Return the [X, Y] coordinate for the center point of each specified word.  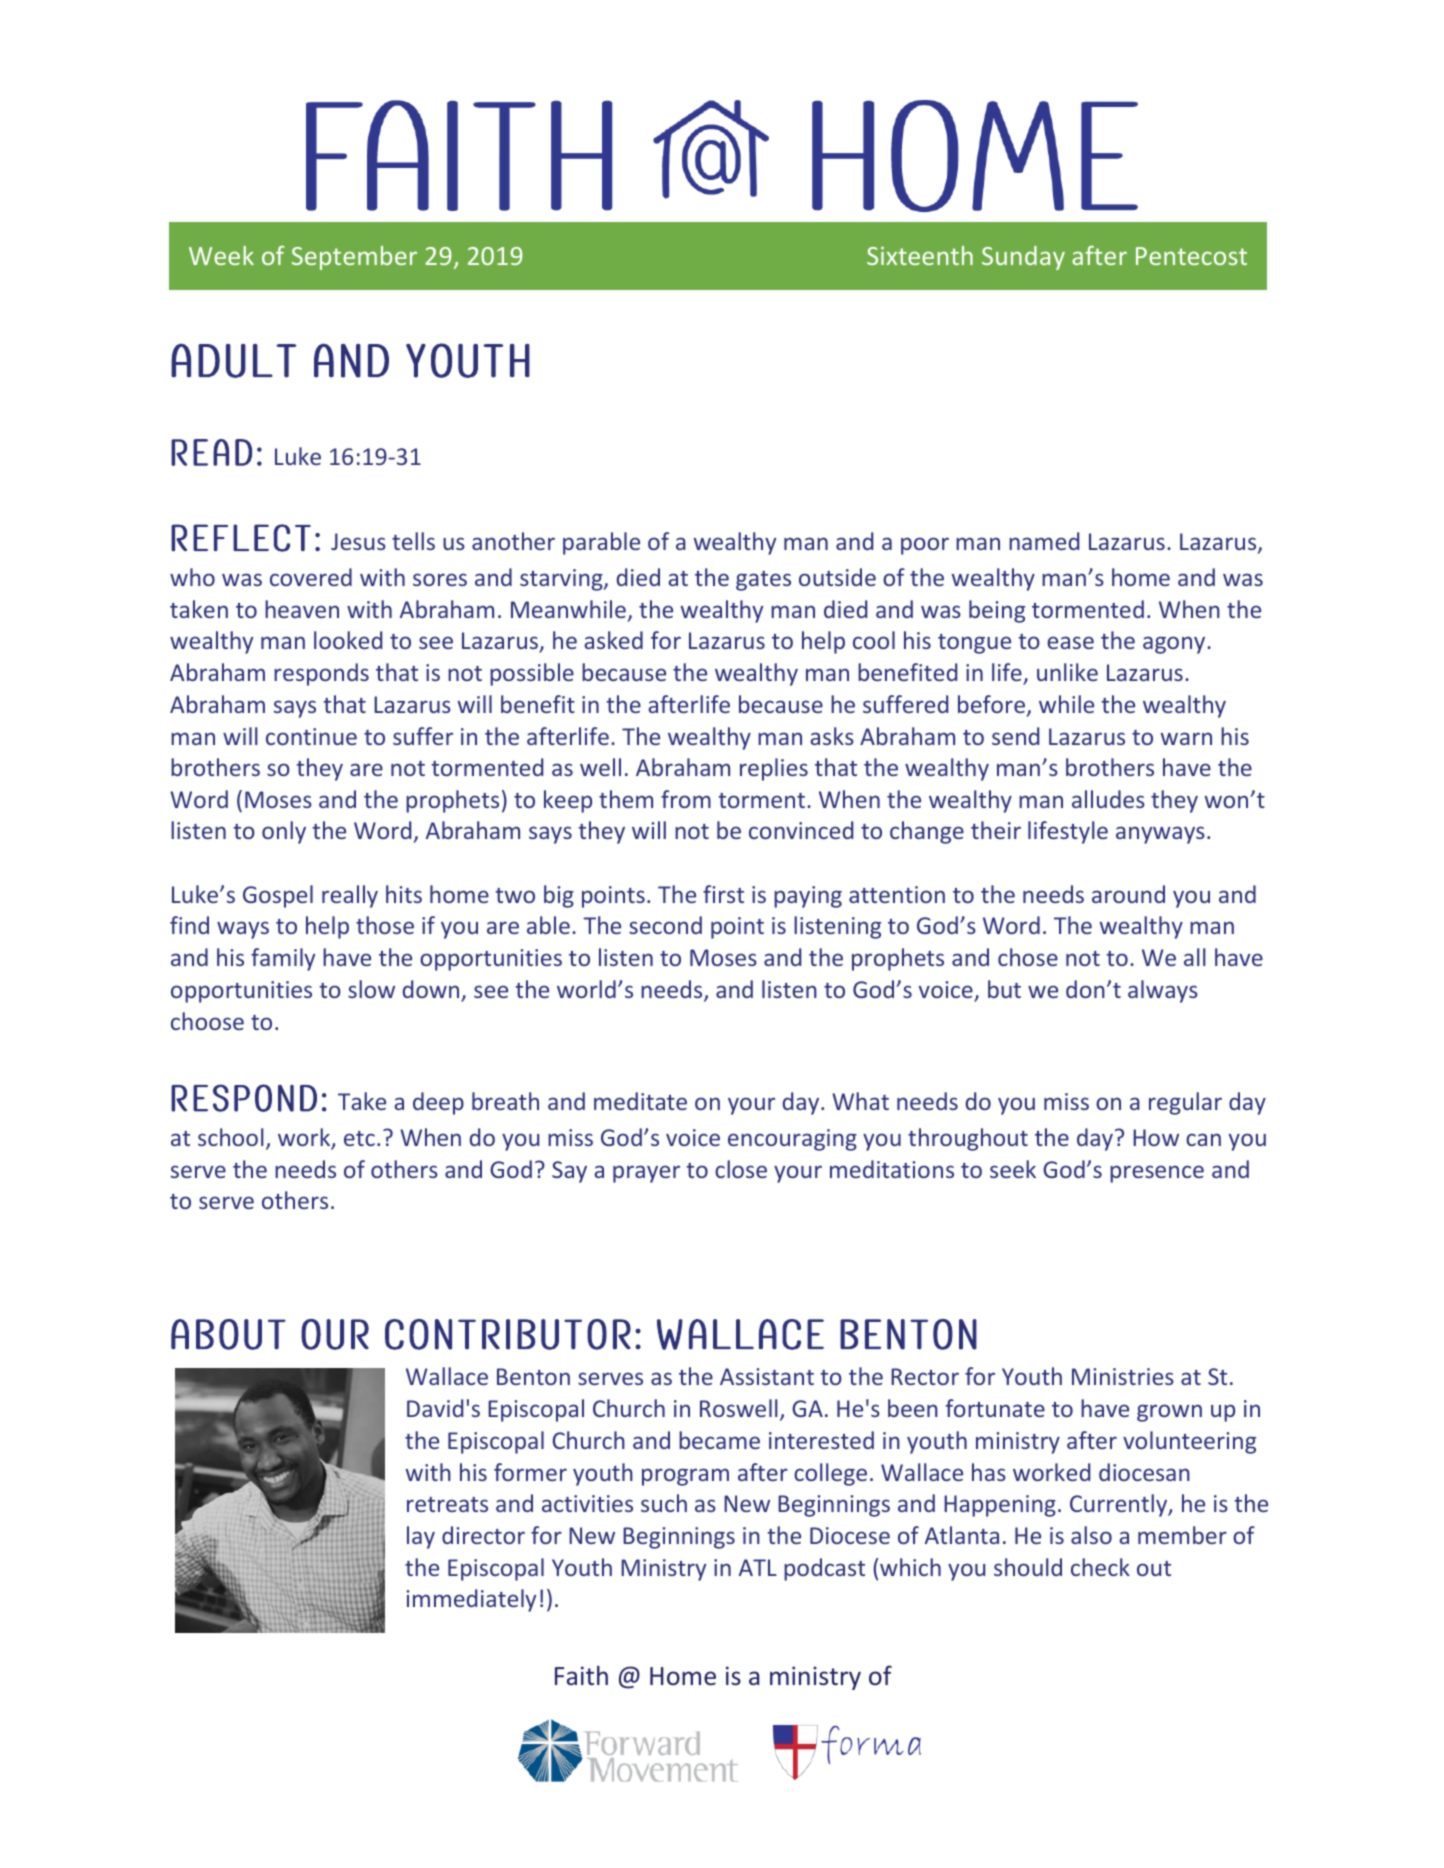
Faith [581, 1675]
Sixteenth [920, 255]
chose [1028, 957]
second [665, 925]
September [354, 258]
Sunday [1023, 258]
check [1100, 1567]
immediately [471, 1600]
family [283, 959]
